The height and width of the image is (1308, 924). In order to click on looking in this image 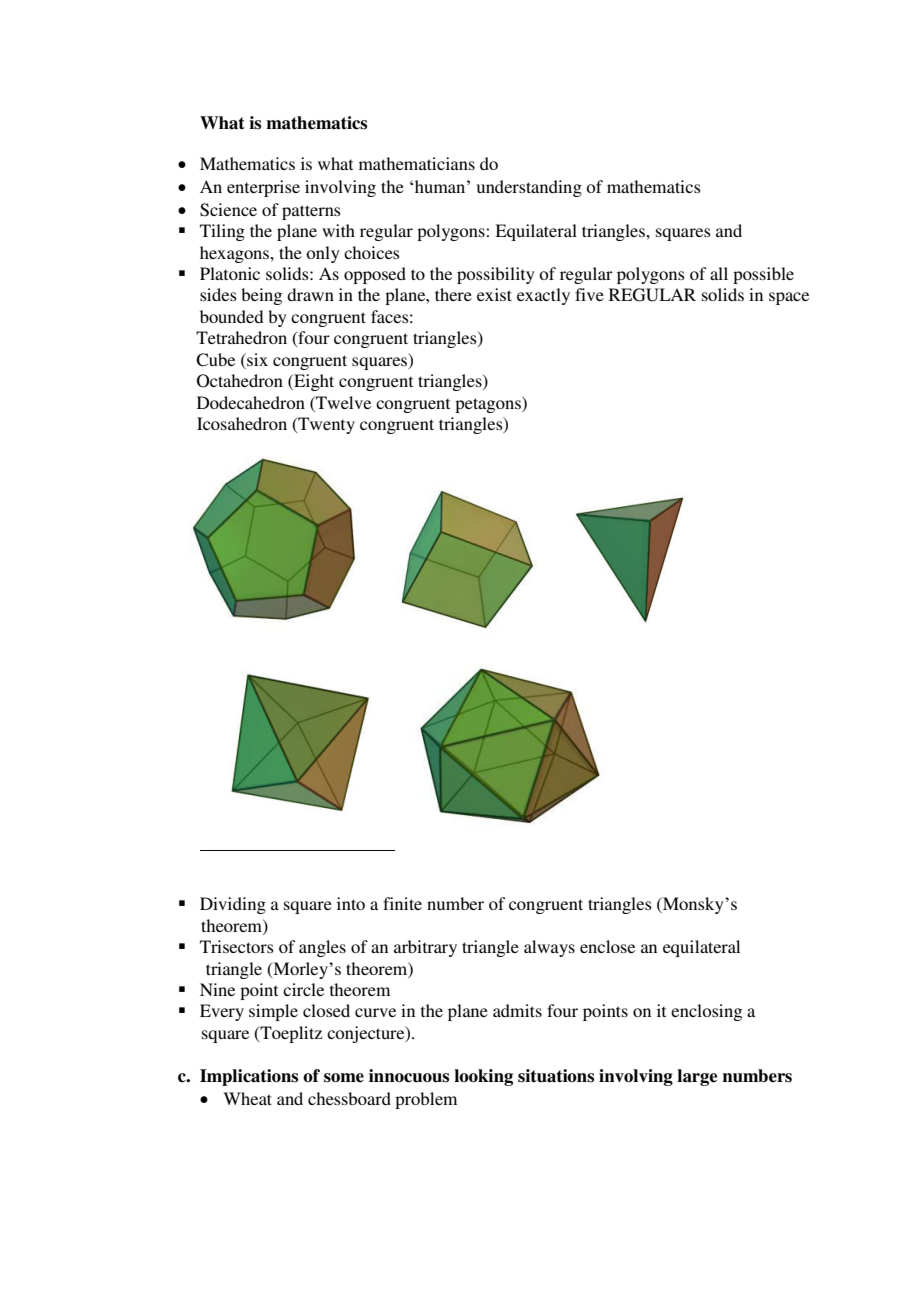, I will do `click(483, 1077)`.
